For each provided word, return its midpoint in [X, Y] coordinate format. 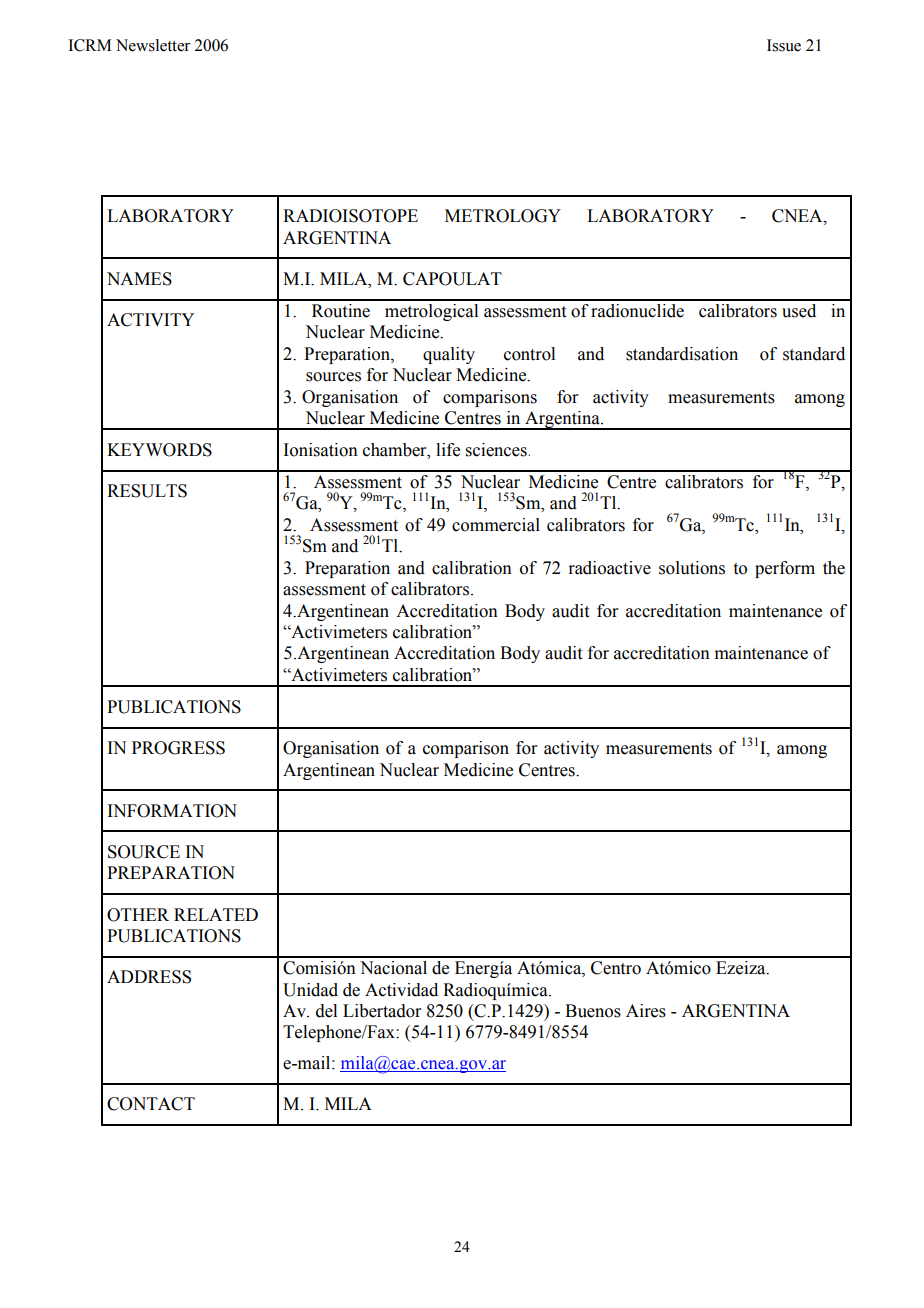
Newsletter [153, 45]
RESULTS [147, 491]
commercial [496, 525]
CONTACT [151, 1104]
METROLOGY [503, 216]
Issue [784, 45]
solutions [692, 568]
